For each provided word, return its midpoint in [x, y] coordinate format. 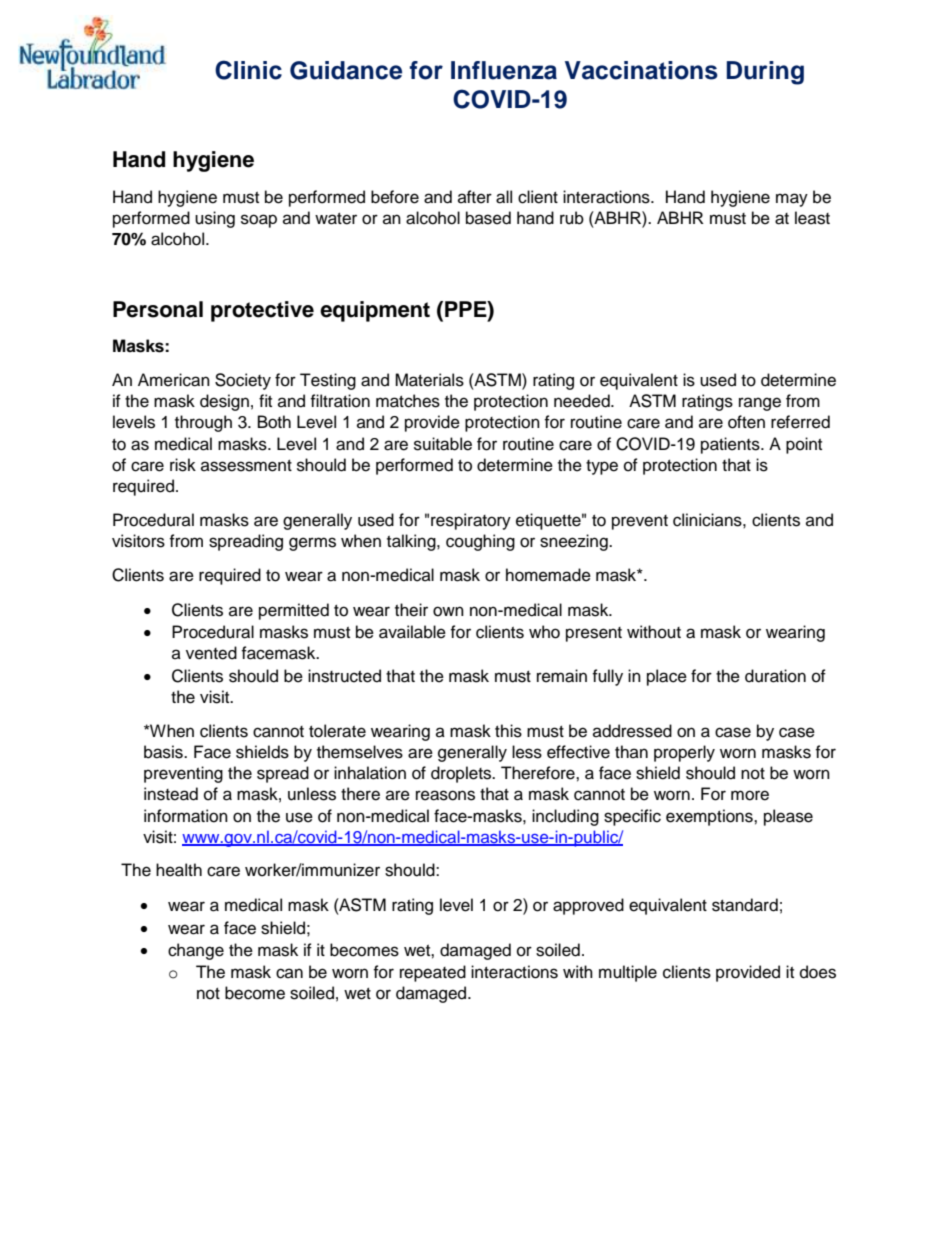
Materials [429, 380]
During [765, 73]
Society [243, 381]
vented [211, 653]
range [760, 404]
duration [775, 676]
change [196, 951]
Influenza [504, 70]
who [544, 632]
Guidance [346, 70]
